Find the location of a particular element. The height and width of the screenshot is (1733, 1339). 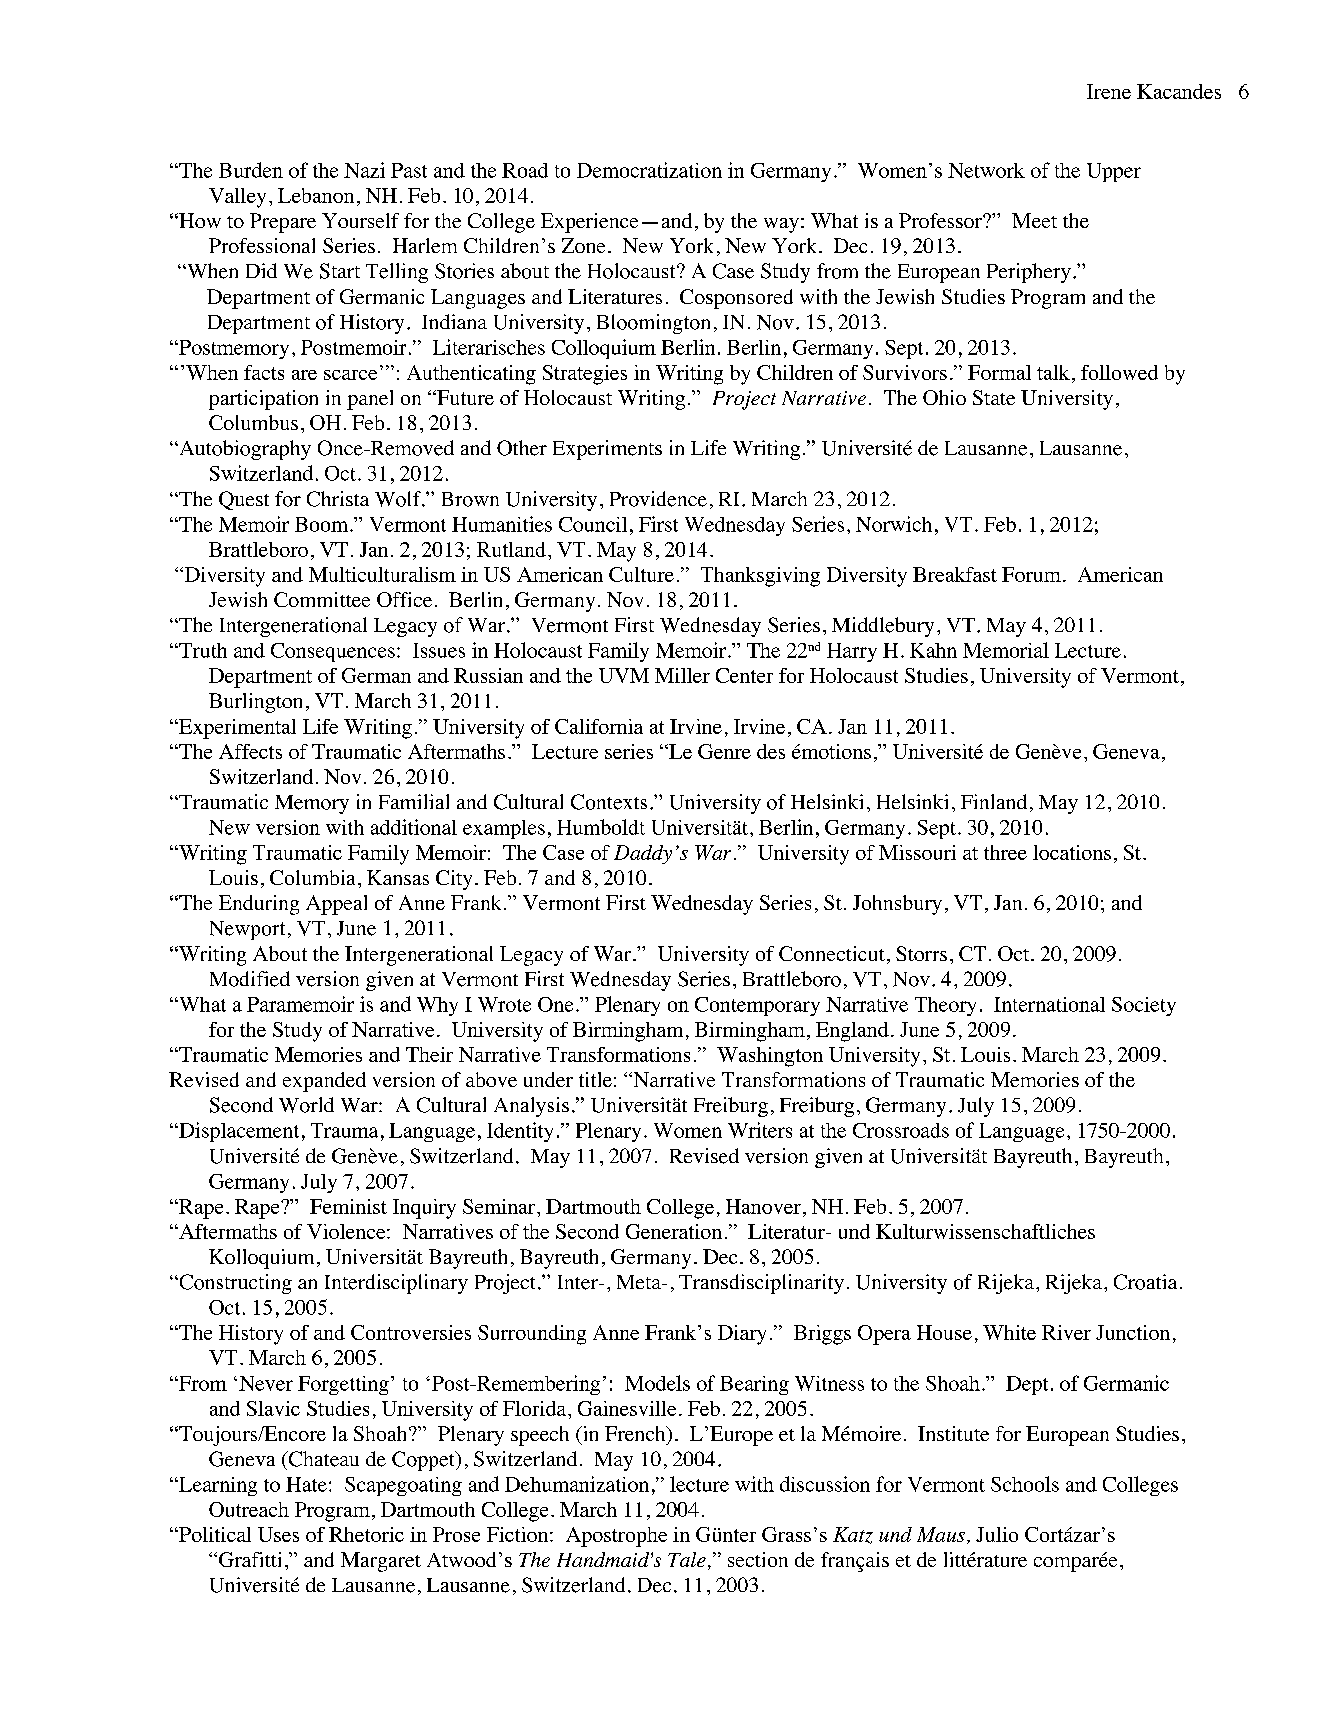

Experiments is located at coordinates (607, 450).
